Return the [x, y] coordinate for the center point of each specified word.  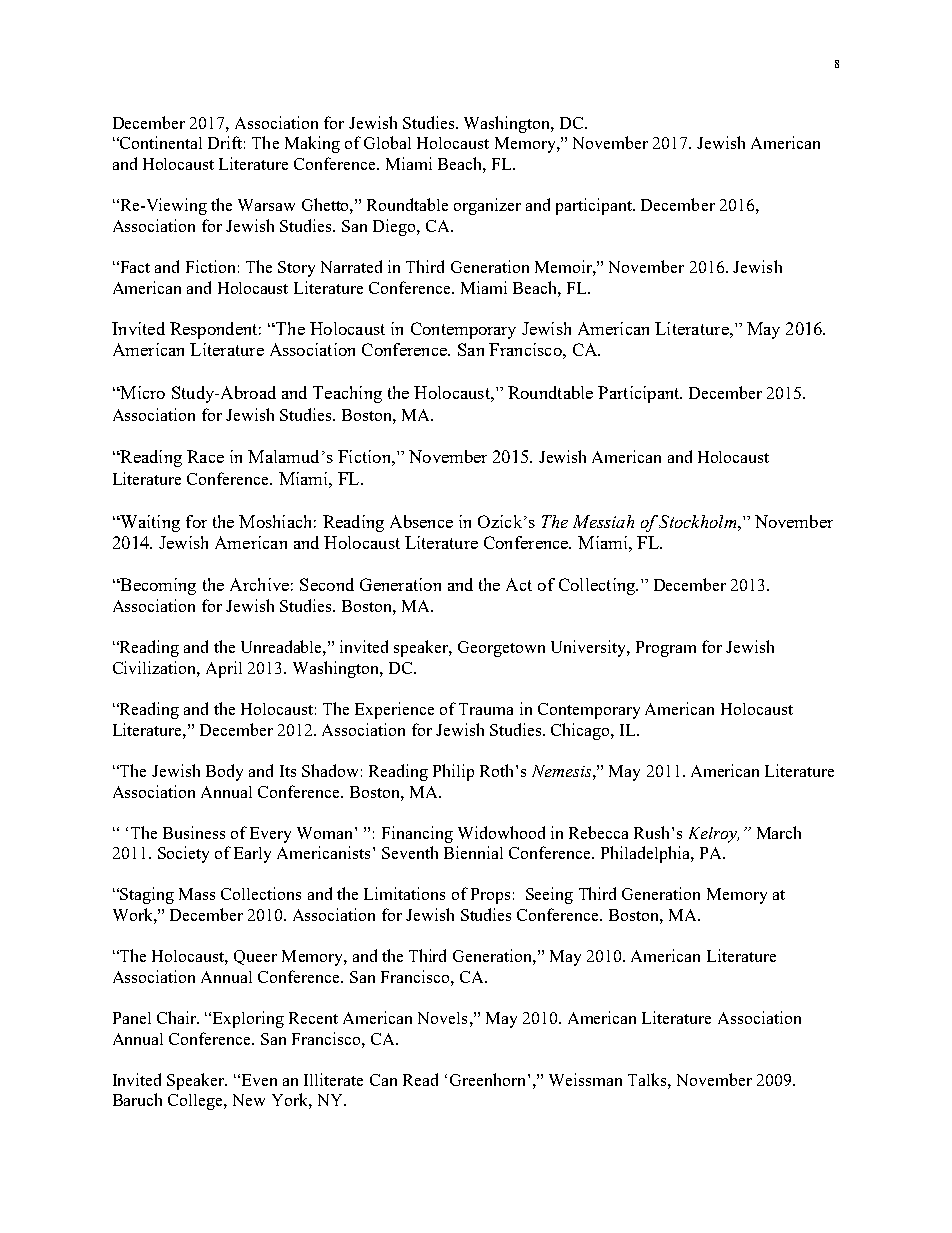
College [196, 1102]
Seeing [549, 895]
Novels [442, 1018]
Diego [395, 227]
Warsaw [266, 205]
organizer [487, 206]
